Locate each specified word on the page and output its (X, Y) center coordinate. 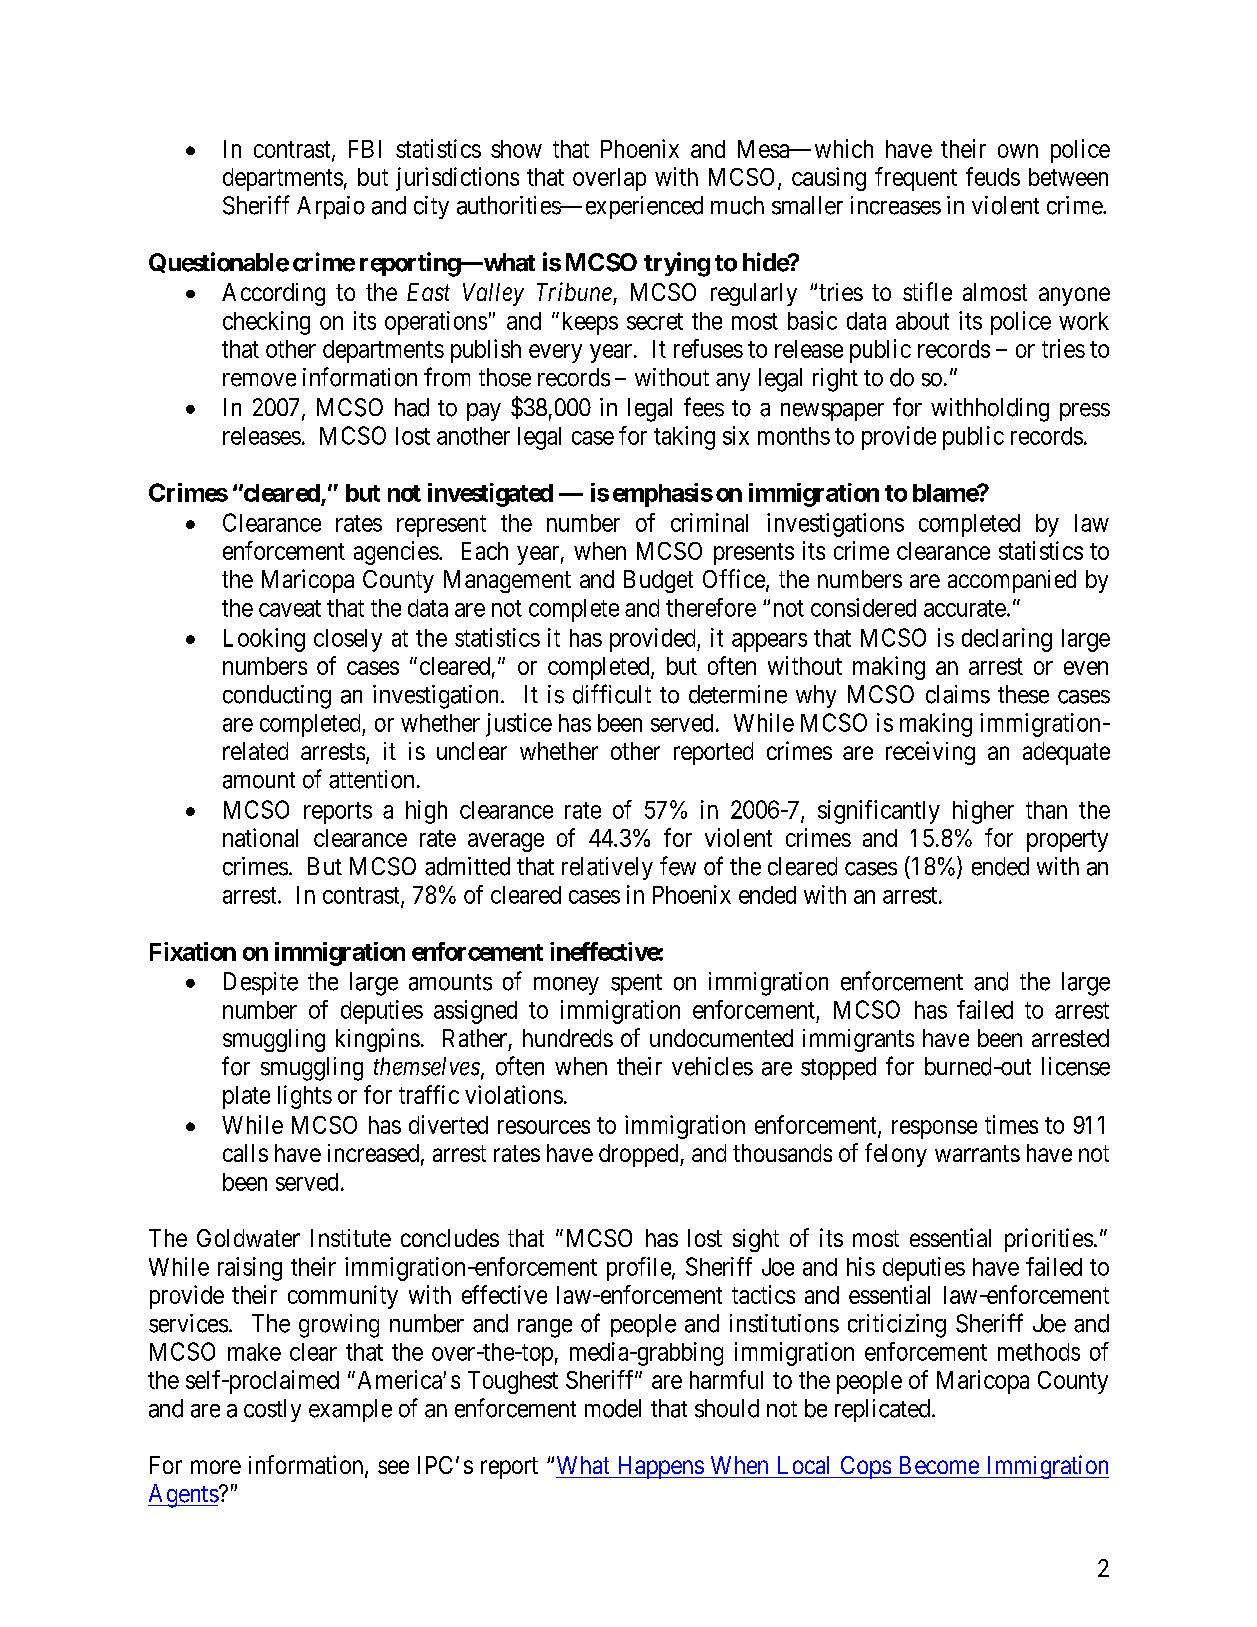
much (737, 205)
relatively (607, 868)
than (1046, 810)
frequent (916, 179)
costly (272, 1410)
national (260, 837)
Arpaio (331, 207)
